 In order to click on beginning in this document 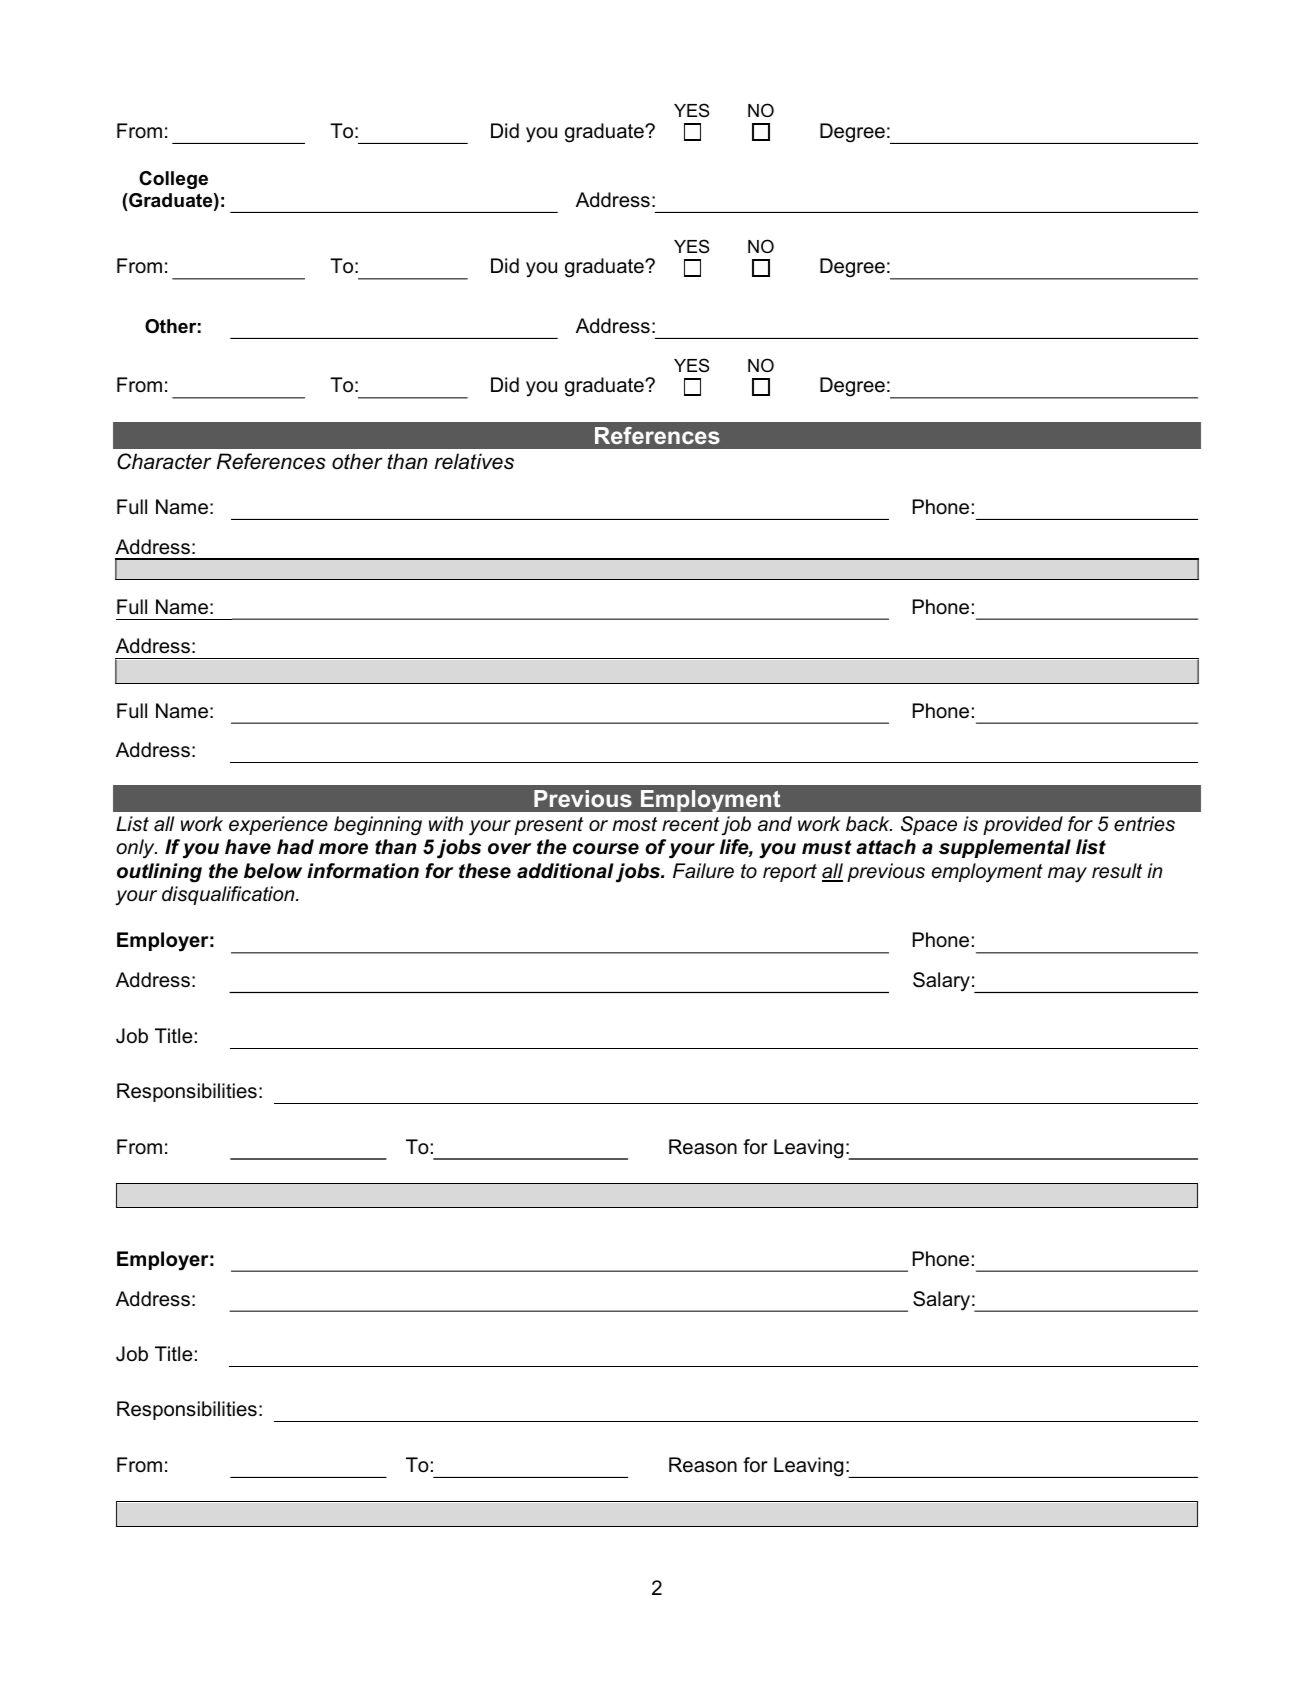, I will do `click(378, 826)`.
